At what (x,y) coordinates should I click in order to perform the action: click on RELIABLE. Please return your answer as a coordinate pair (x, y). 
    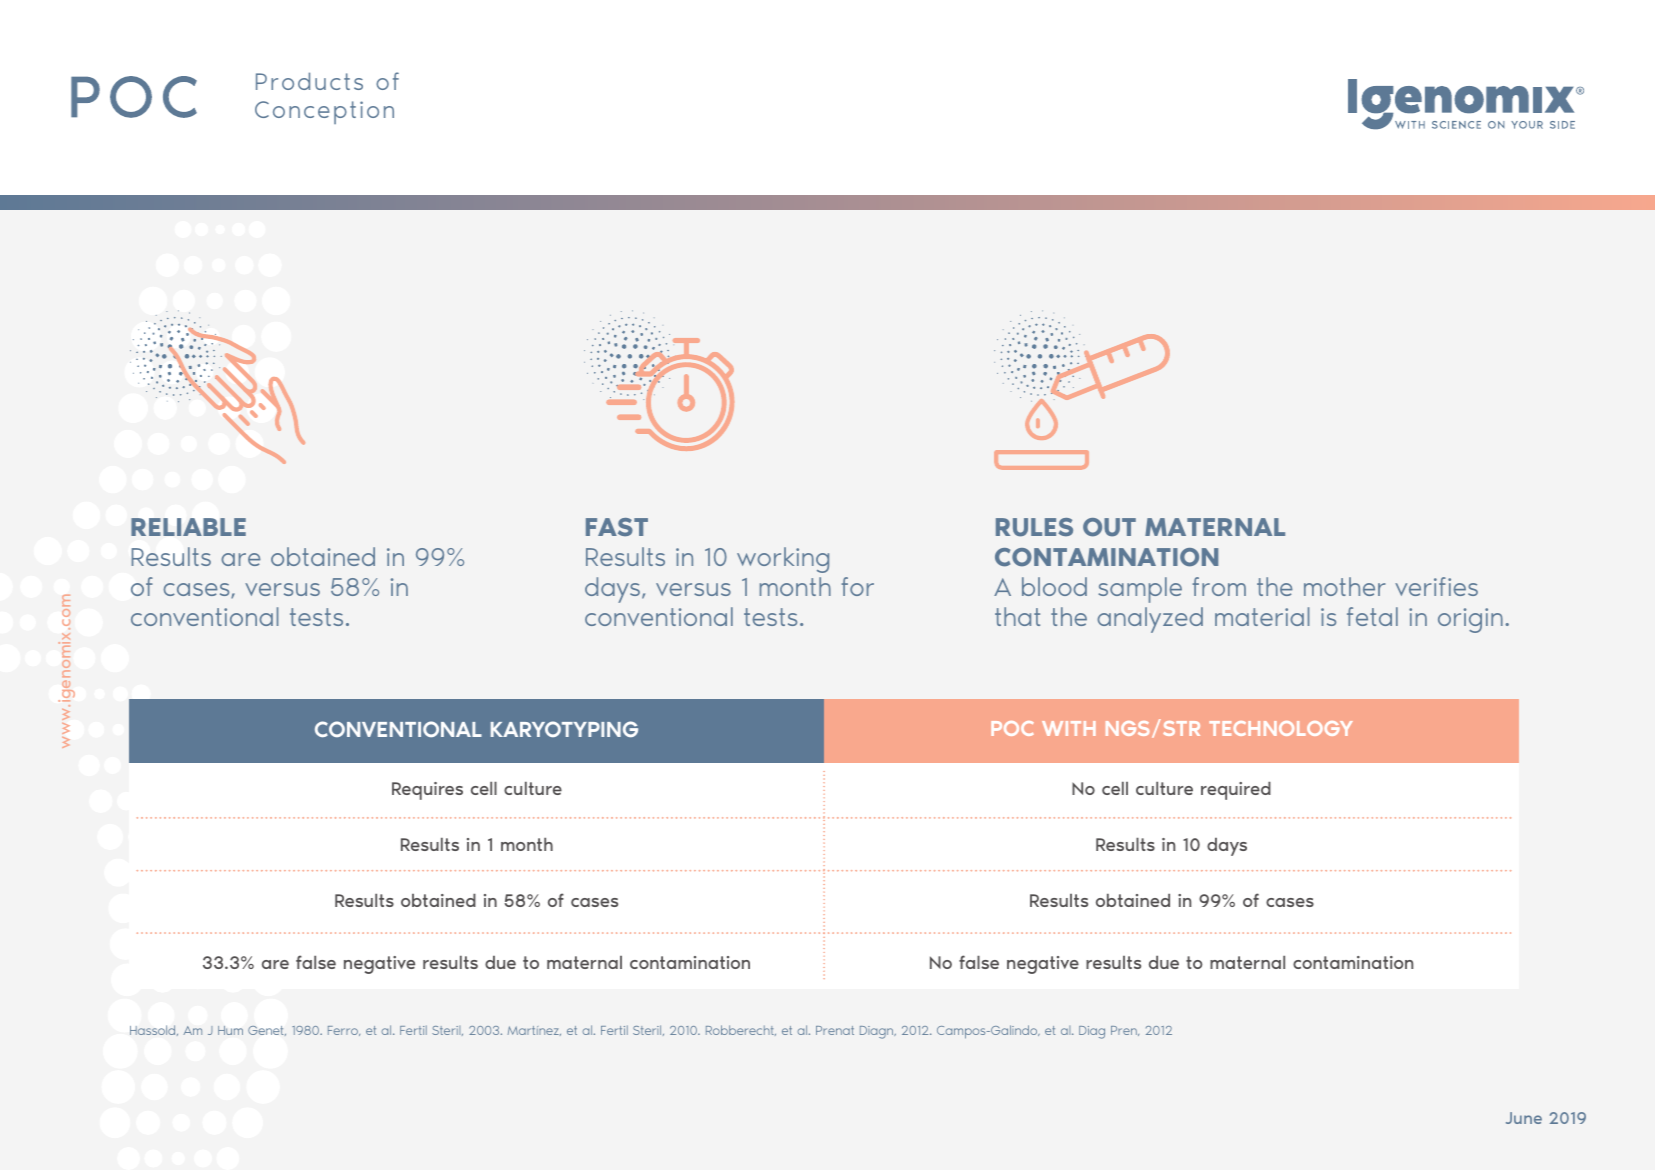
    Looking at the image, I should click on (188, 527).
